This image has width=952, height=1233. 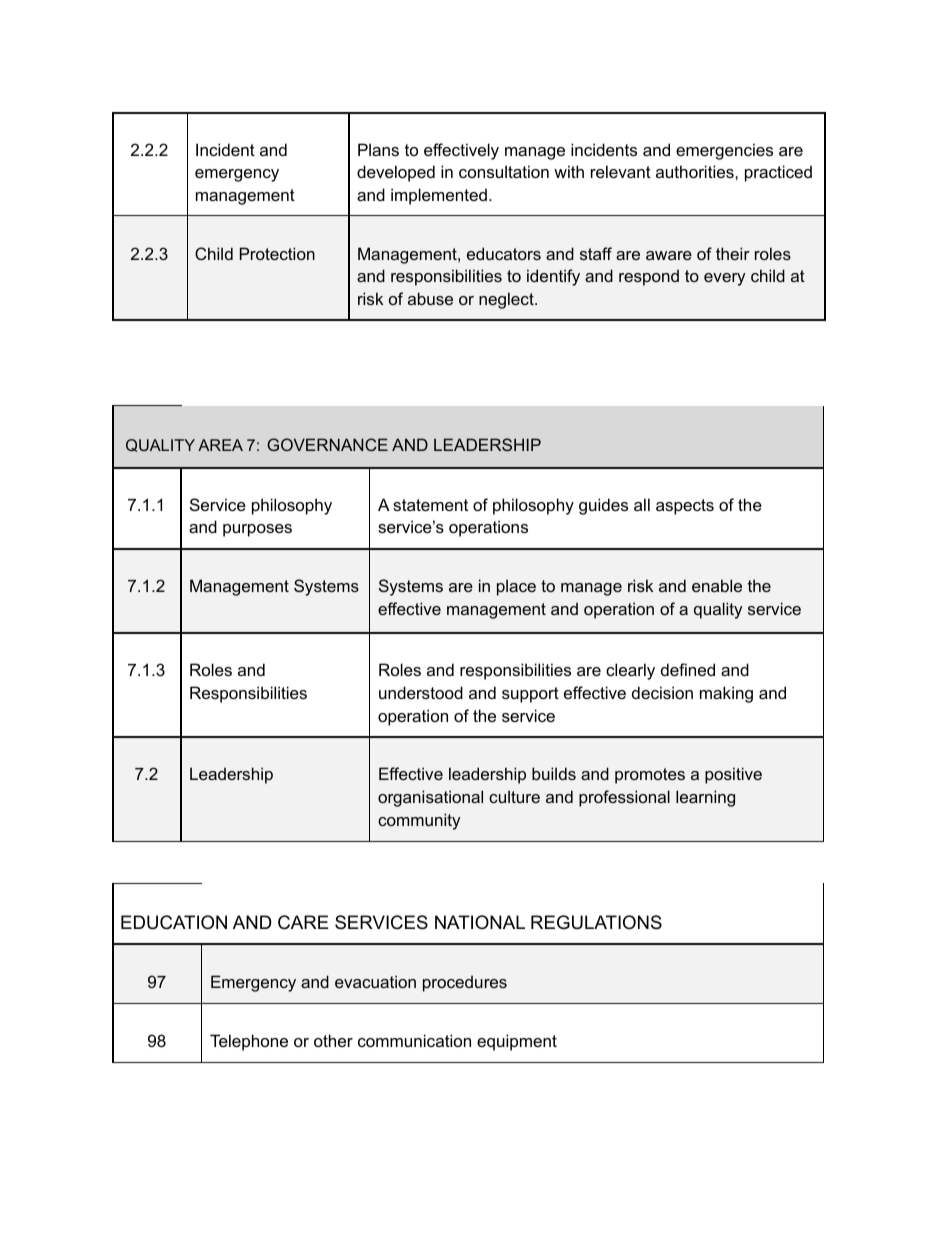 I want to click on Telephone, so click(x=249, y=1042).
